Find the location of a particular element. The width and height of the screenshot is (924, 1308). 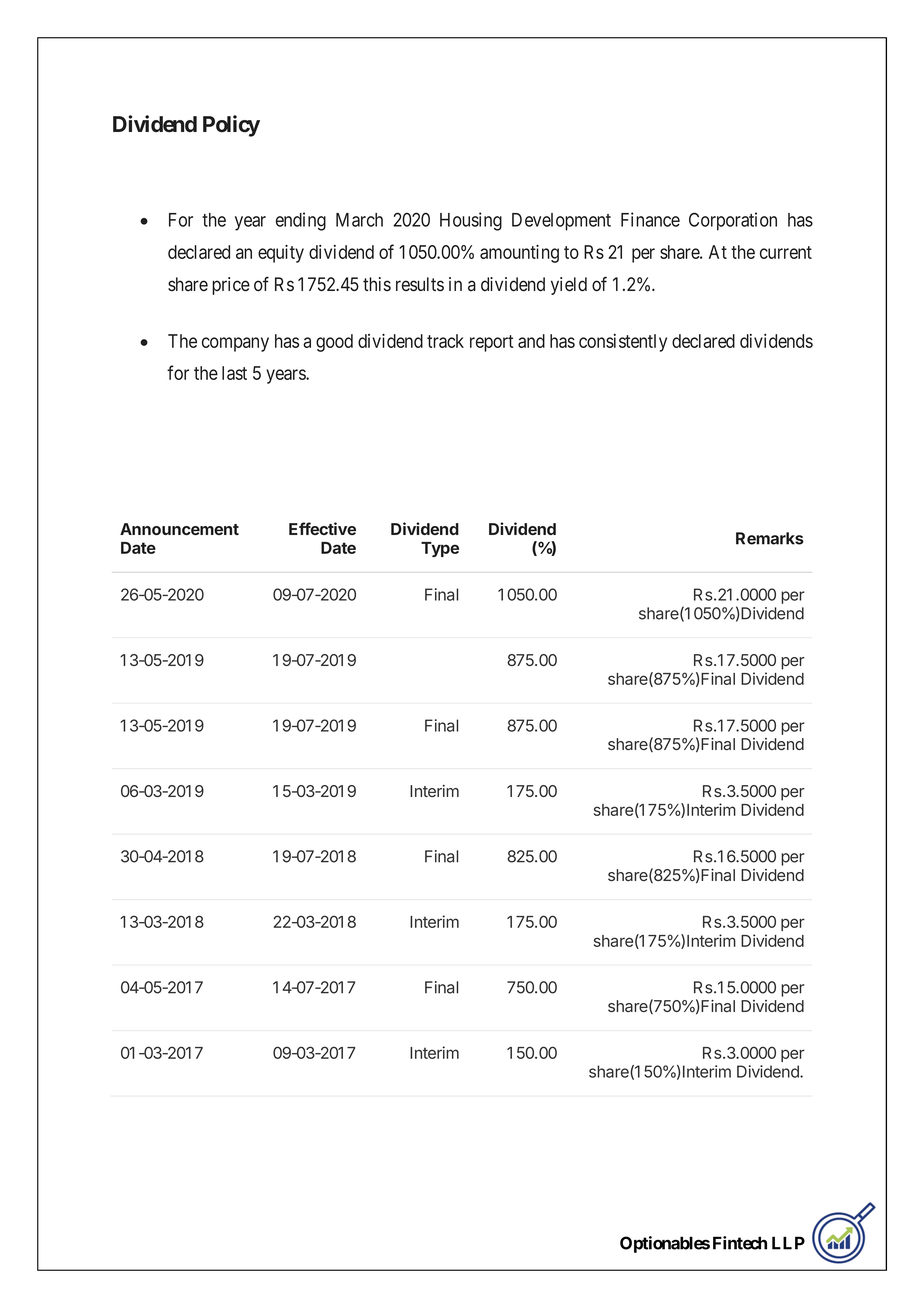

LLP is located at coordinates (788, 1243).
